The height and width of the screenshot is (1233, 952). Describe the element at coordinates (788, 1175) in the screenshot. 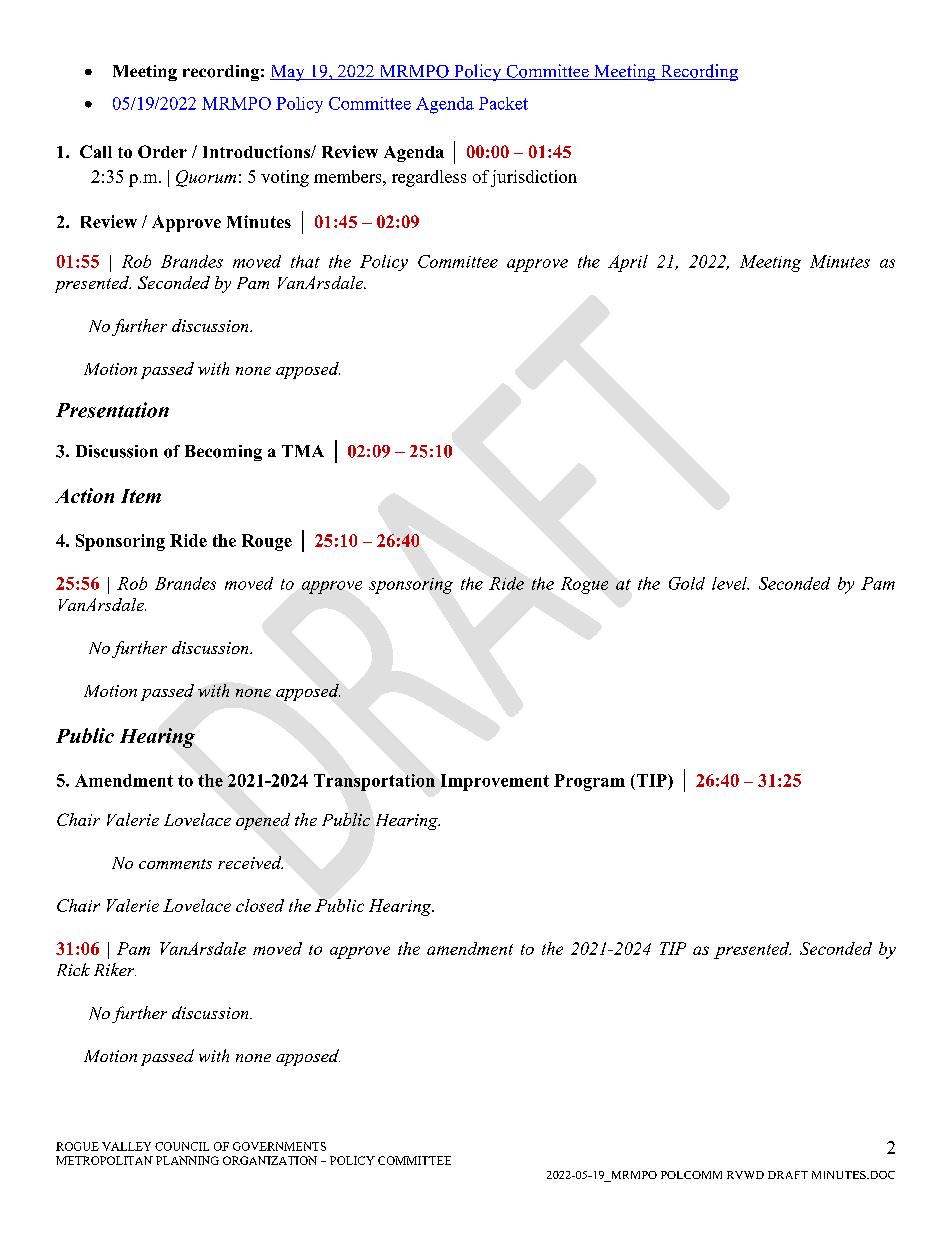

I see `DRAFT` at that location.
